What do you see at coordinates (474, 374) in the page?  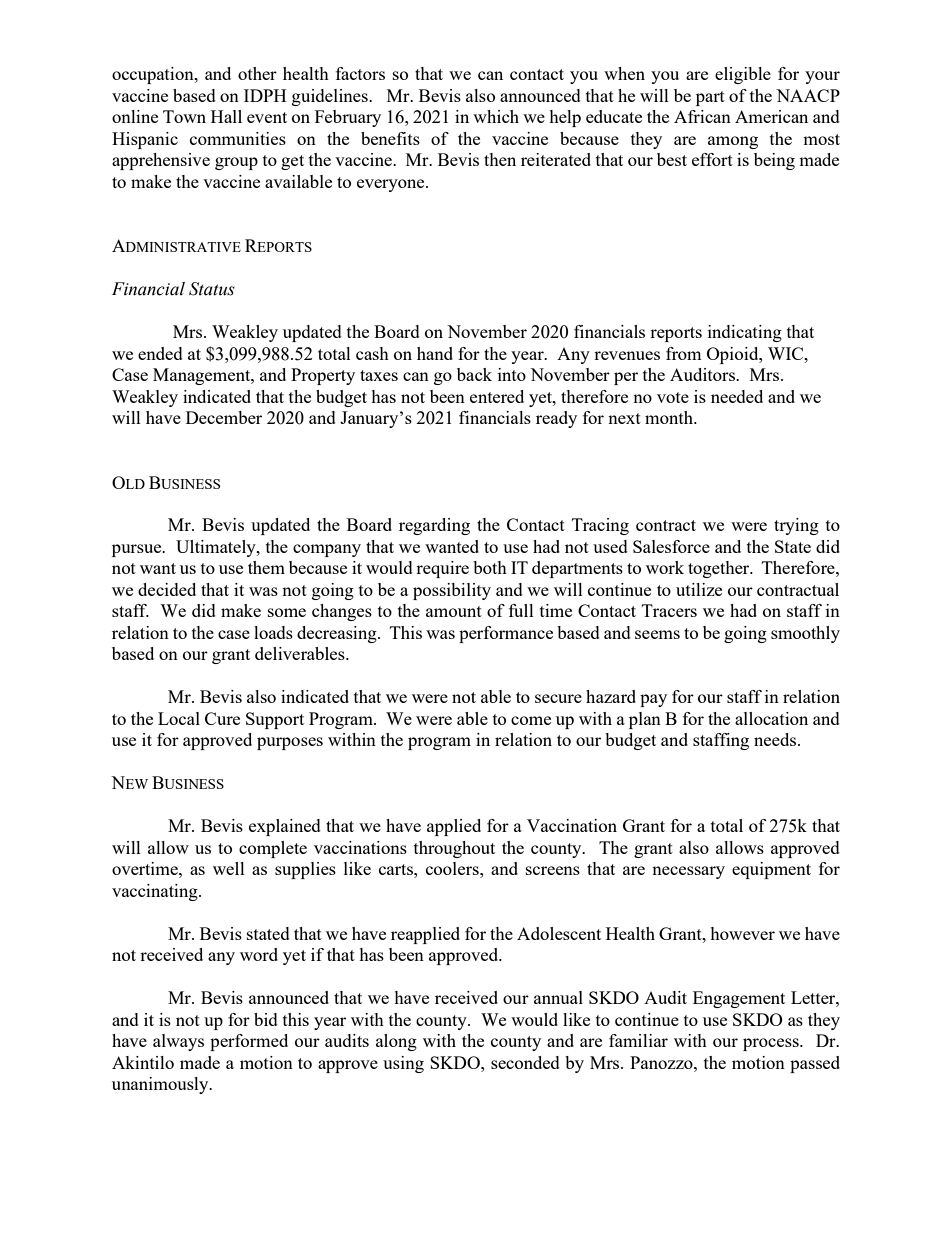 I see `back` at bounding box center [474, 374].
